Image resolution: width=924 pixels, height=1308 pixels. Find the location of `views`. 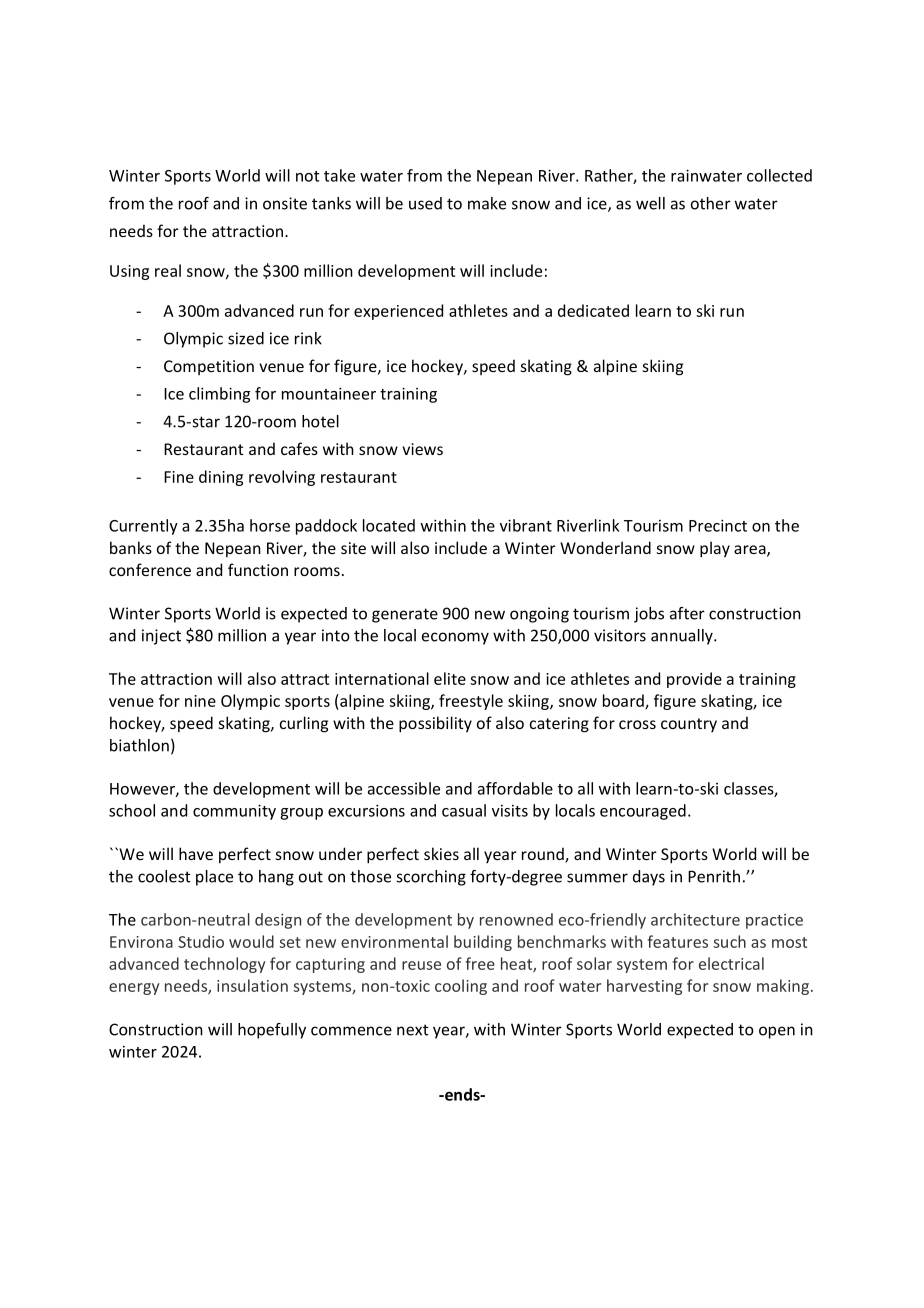

views is located at coordinates (422, 449).
